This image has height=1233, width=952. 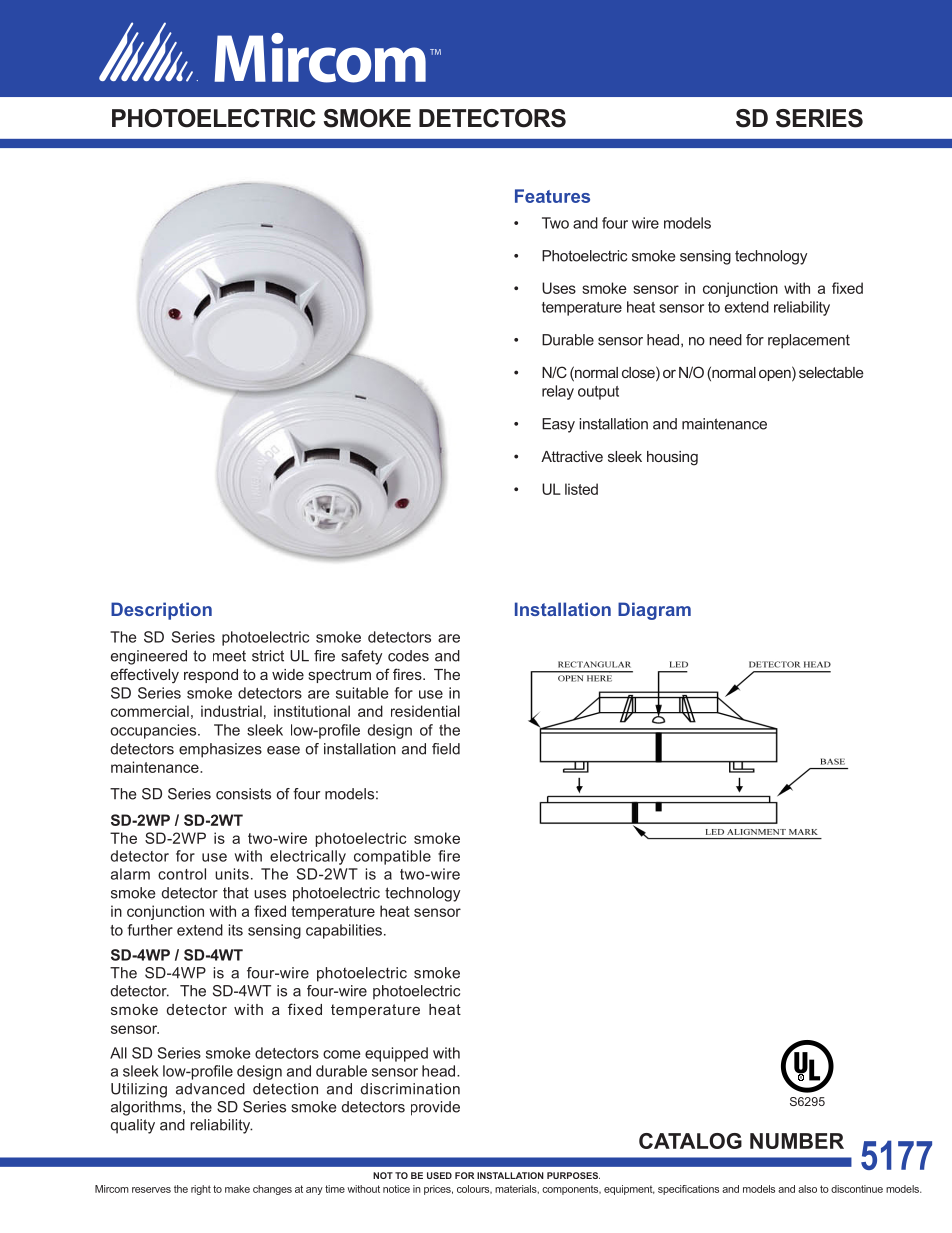 What do you see at coordinates (211, 676) in the image?
I see `respond` at bounding box center [211, 676].
